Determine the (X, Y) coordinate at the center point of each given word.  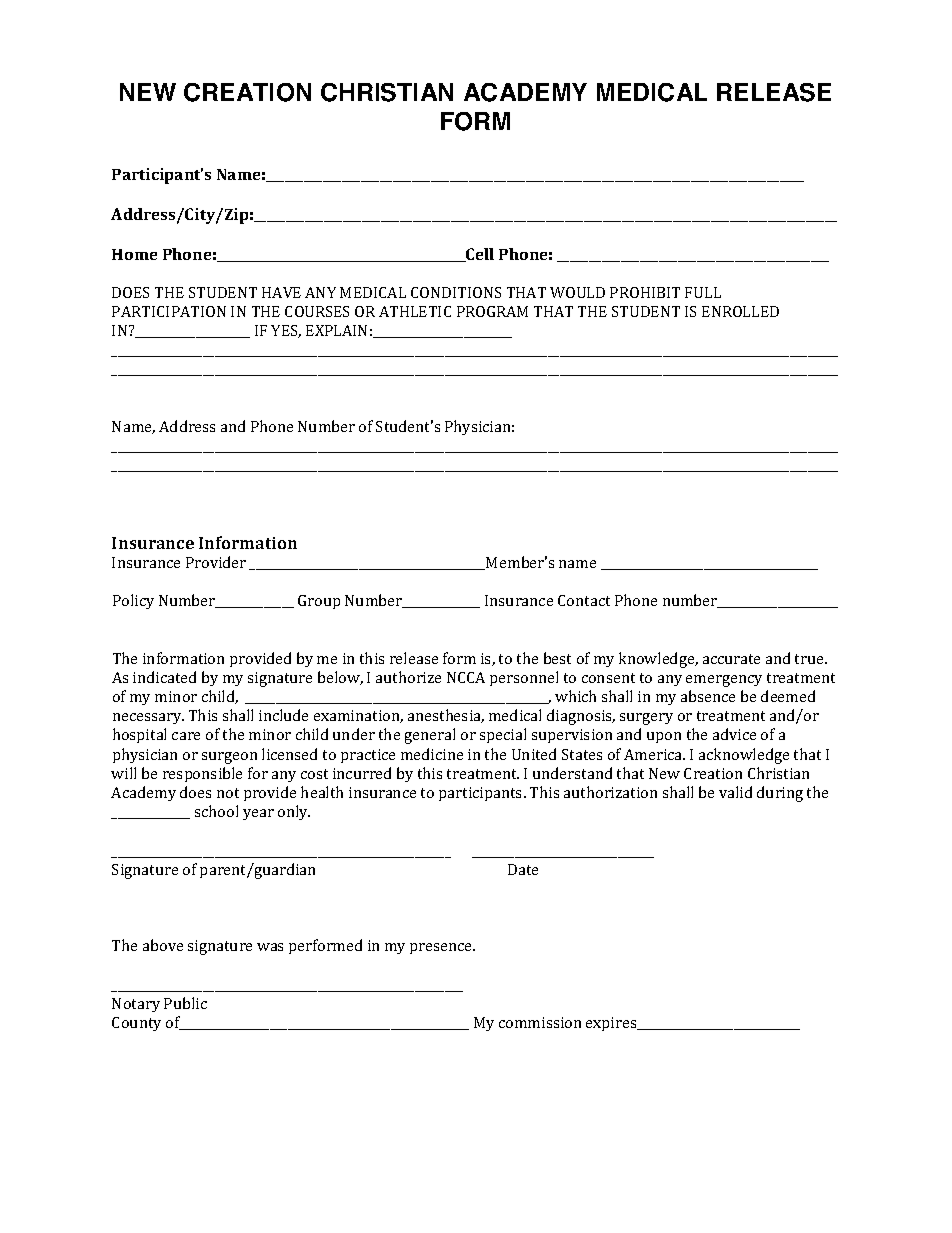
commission (540, 1022)
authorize (408, 677)
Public (185, 1003)
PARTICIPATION (169, 311)
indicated (164, 677)
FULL (703, 292)
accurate (731, 659)
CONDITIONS (456, 292)
